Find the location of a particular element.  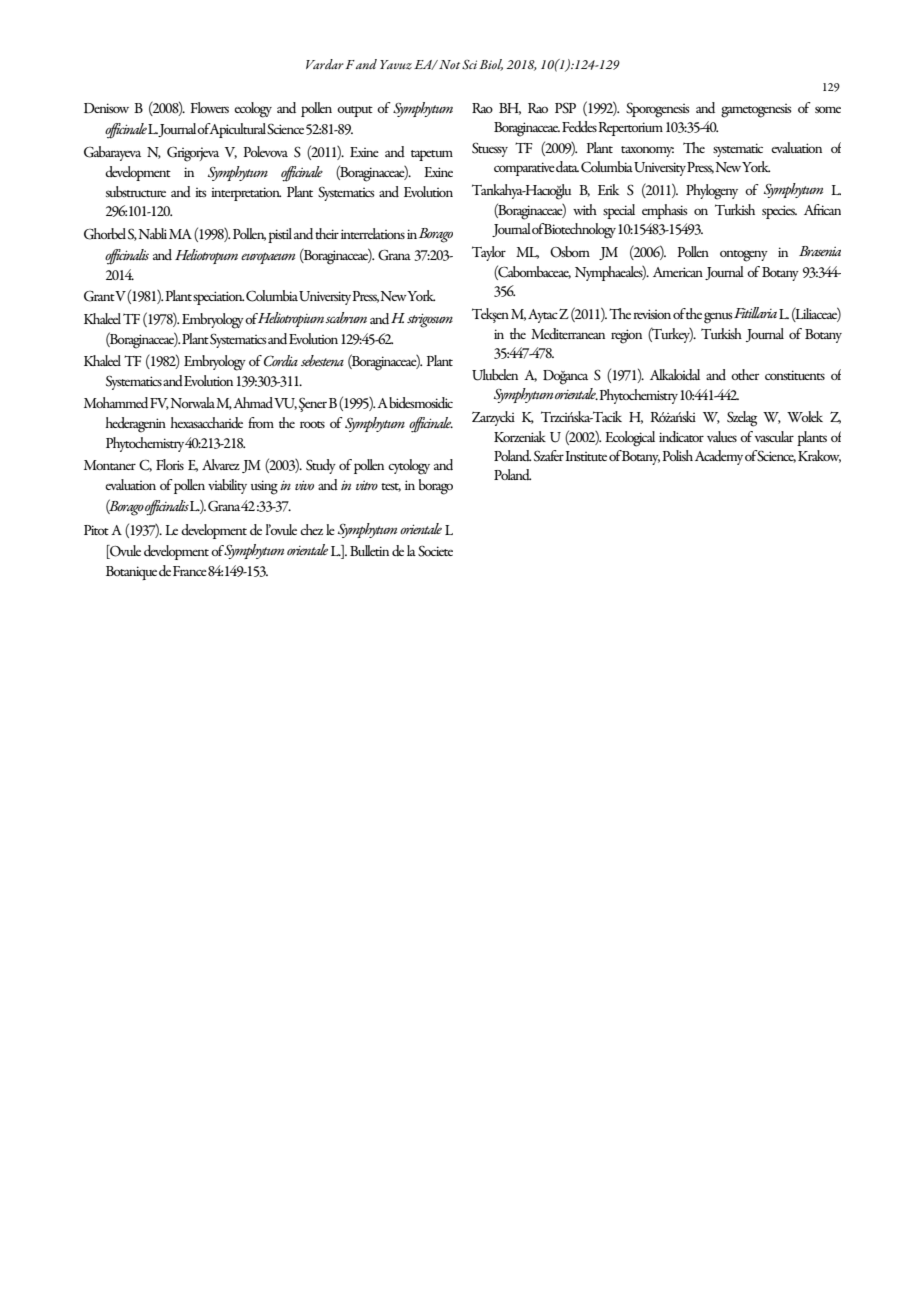

chez is located at coordinates (311, 529).
